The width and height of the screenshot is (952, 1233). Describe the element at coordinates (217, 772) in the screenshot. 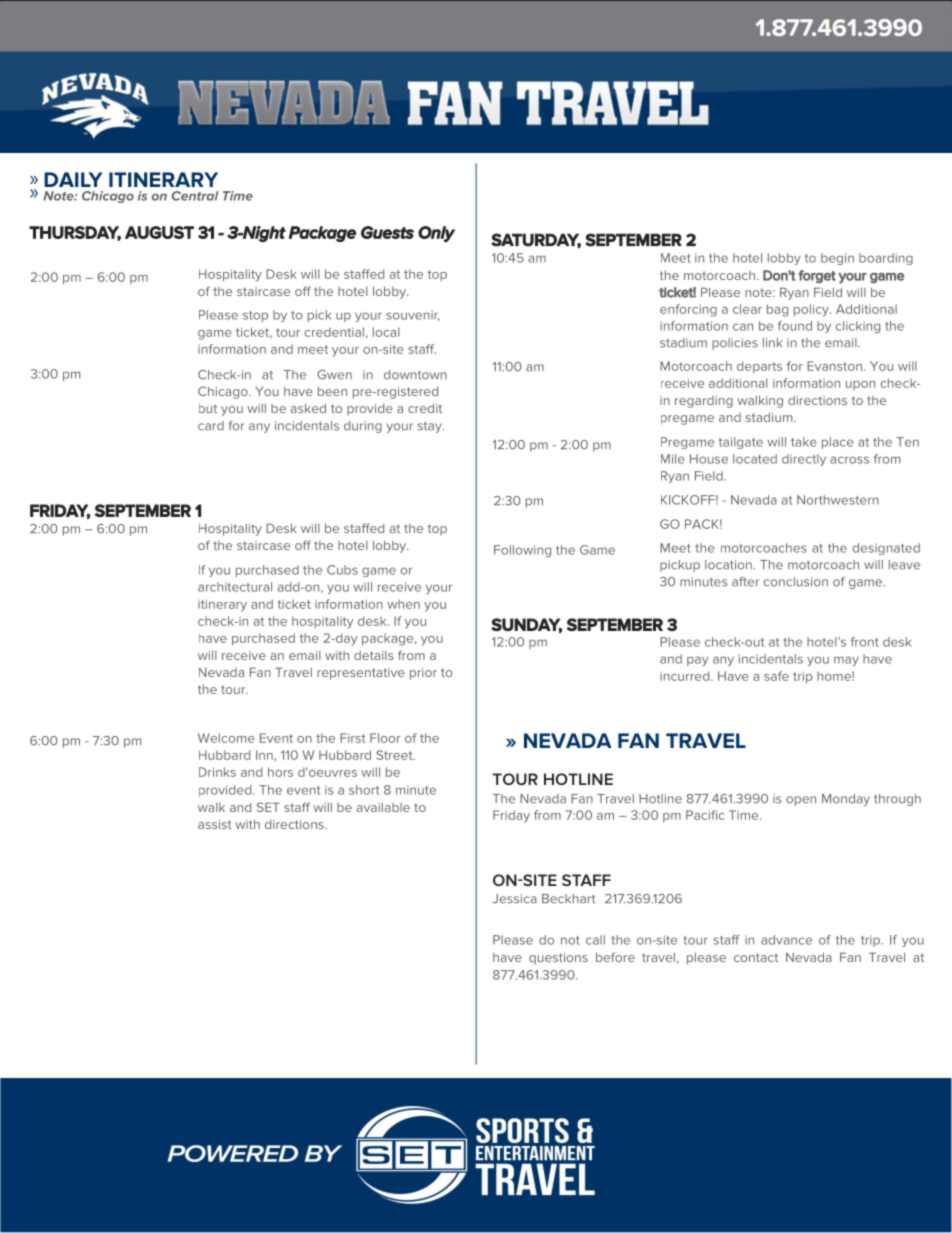

I see `Drinks` at that location.
